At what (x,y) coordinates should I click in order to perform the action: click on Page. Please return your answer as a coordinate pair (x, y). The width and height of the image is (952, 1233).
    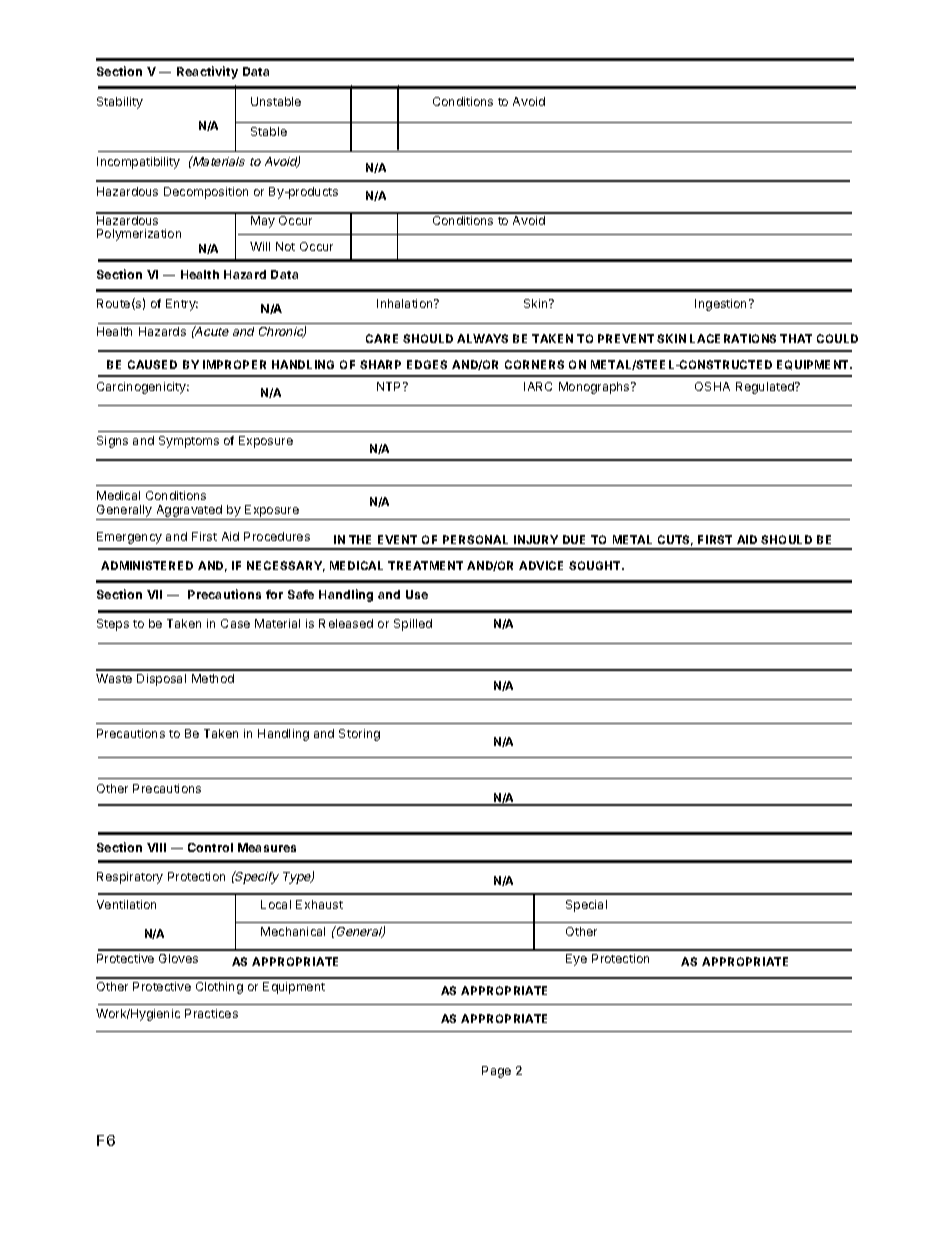
    Looking at the image, I should click on (496, 1072).
